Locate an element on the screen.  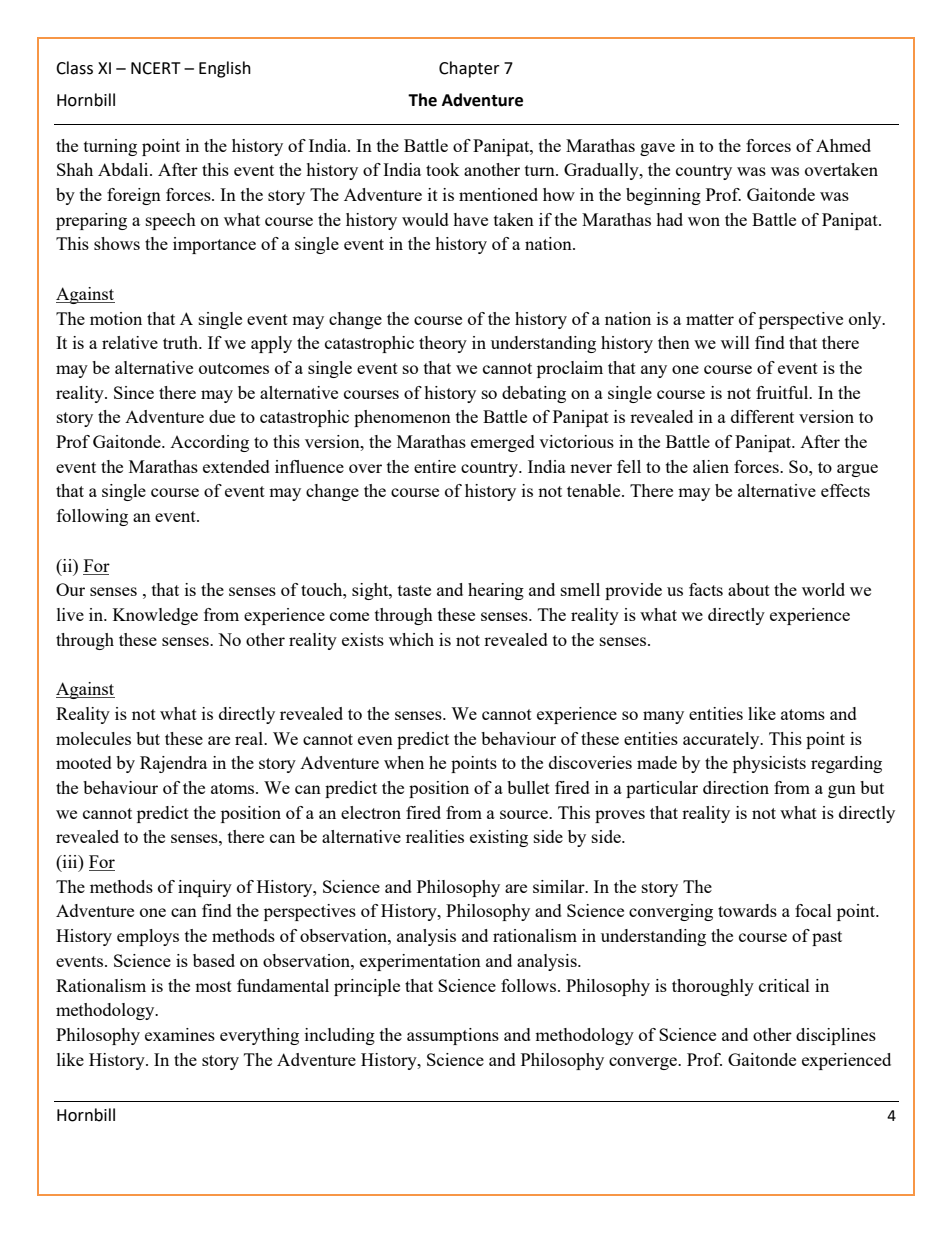
Knowledge is located at coordinates (155, 616).
